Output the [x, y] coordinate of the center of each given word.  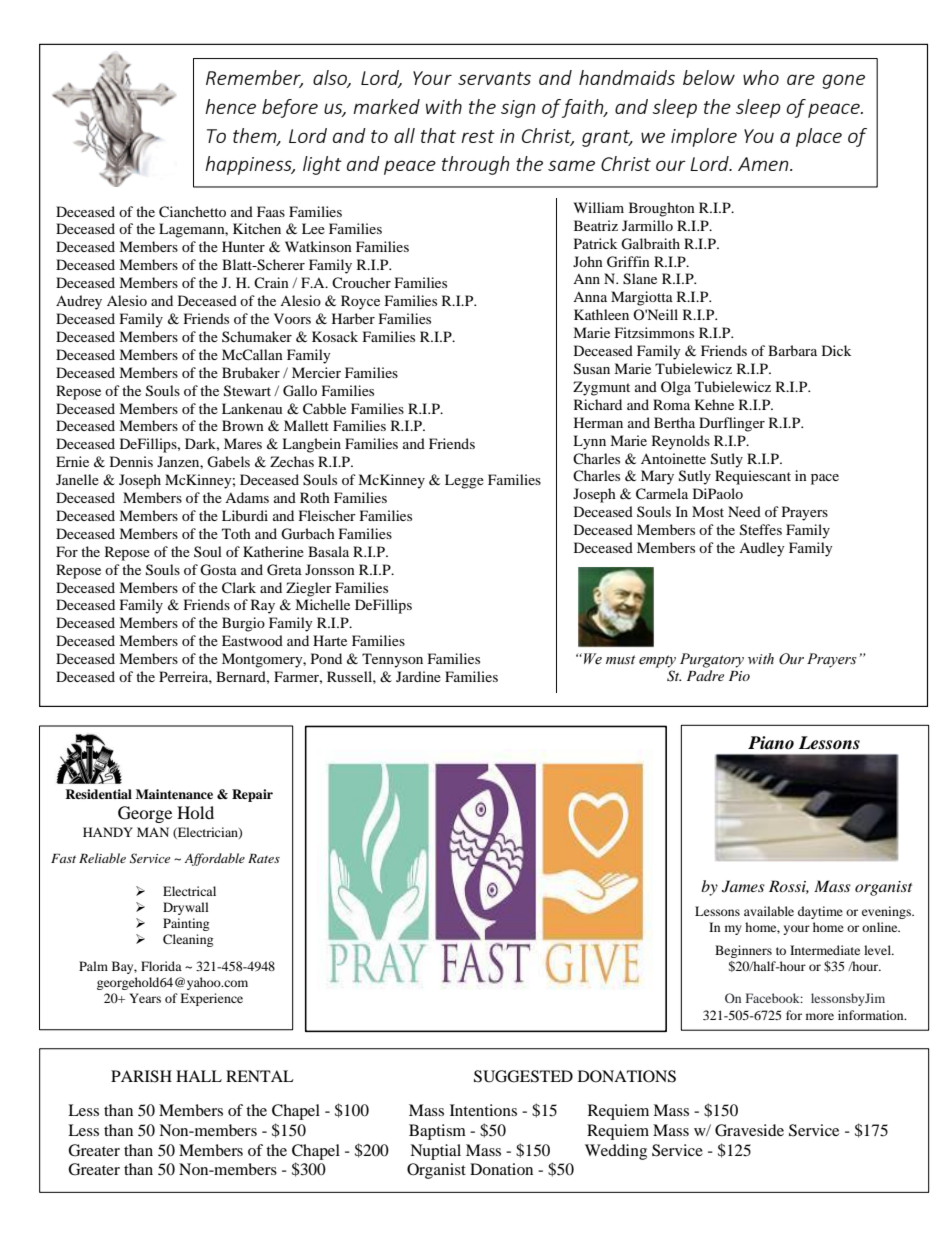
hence [230, 106]
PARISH [141, 1076]
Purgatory [712, 660]
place [819, 137]
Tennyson [392, 660]
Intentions [483, 1110]
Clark [239, 588]
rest [478, 136]
